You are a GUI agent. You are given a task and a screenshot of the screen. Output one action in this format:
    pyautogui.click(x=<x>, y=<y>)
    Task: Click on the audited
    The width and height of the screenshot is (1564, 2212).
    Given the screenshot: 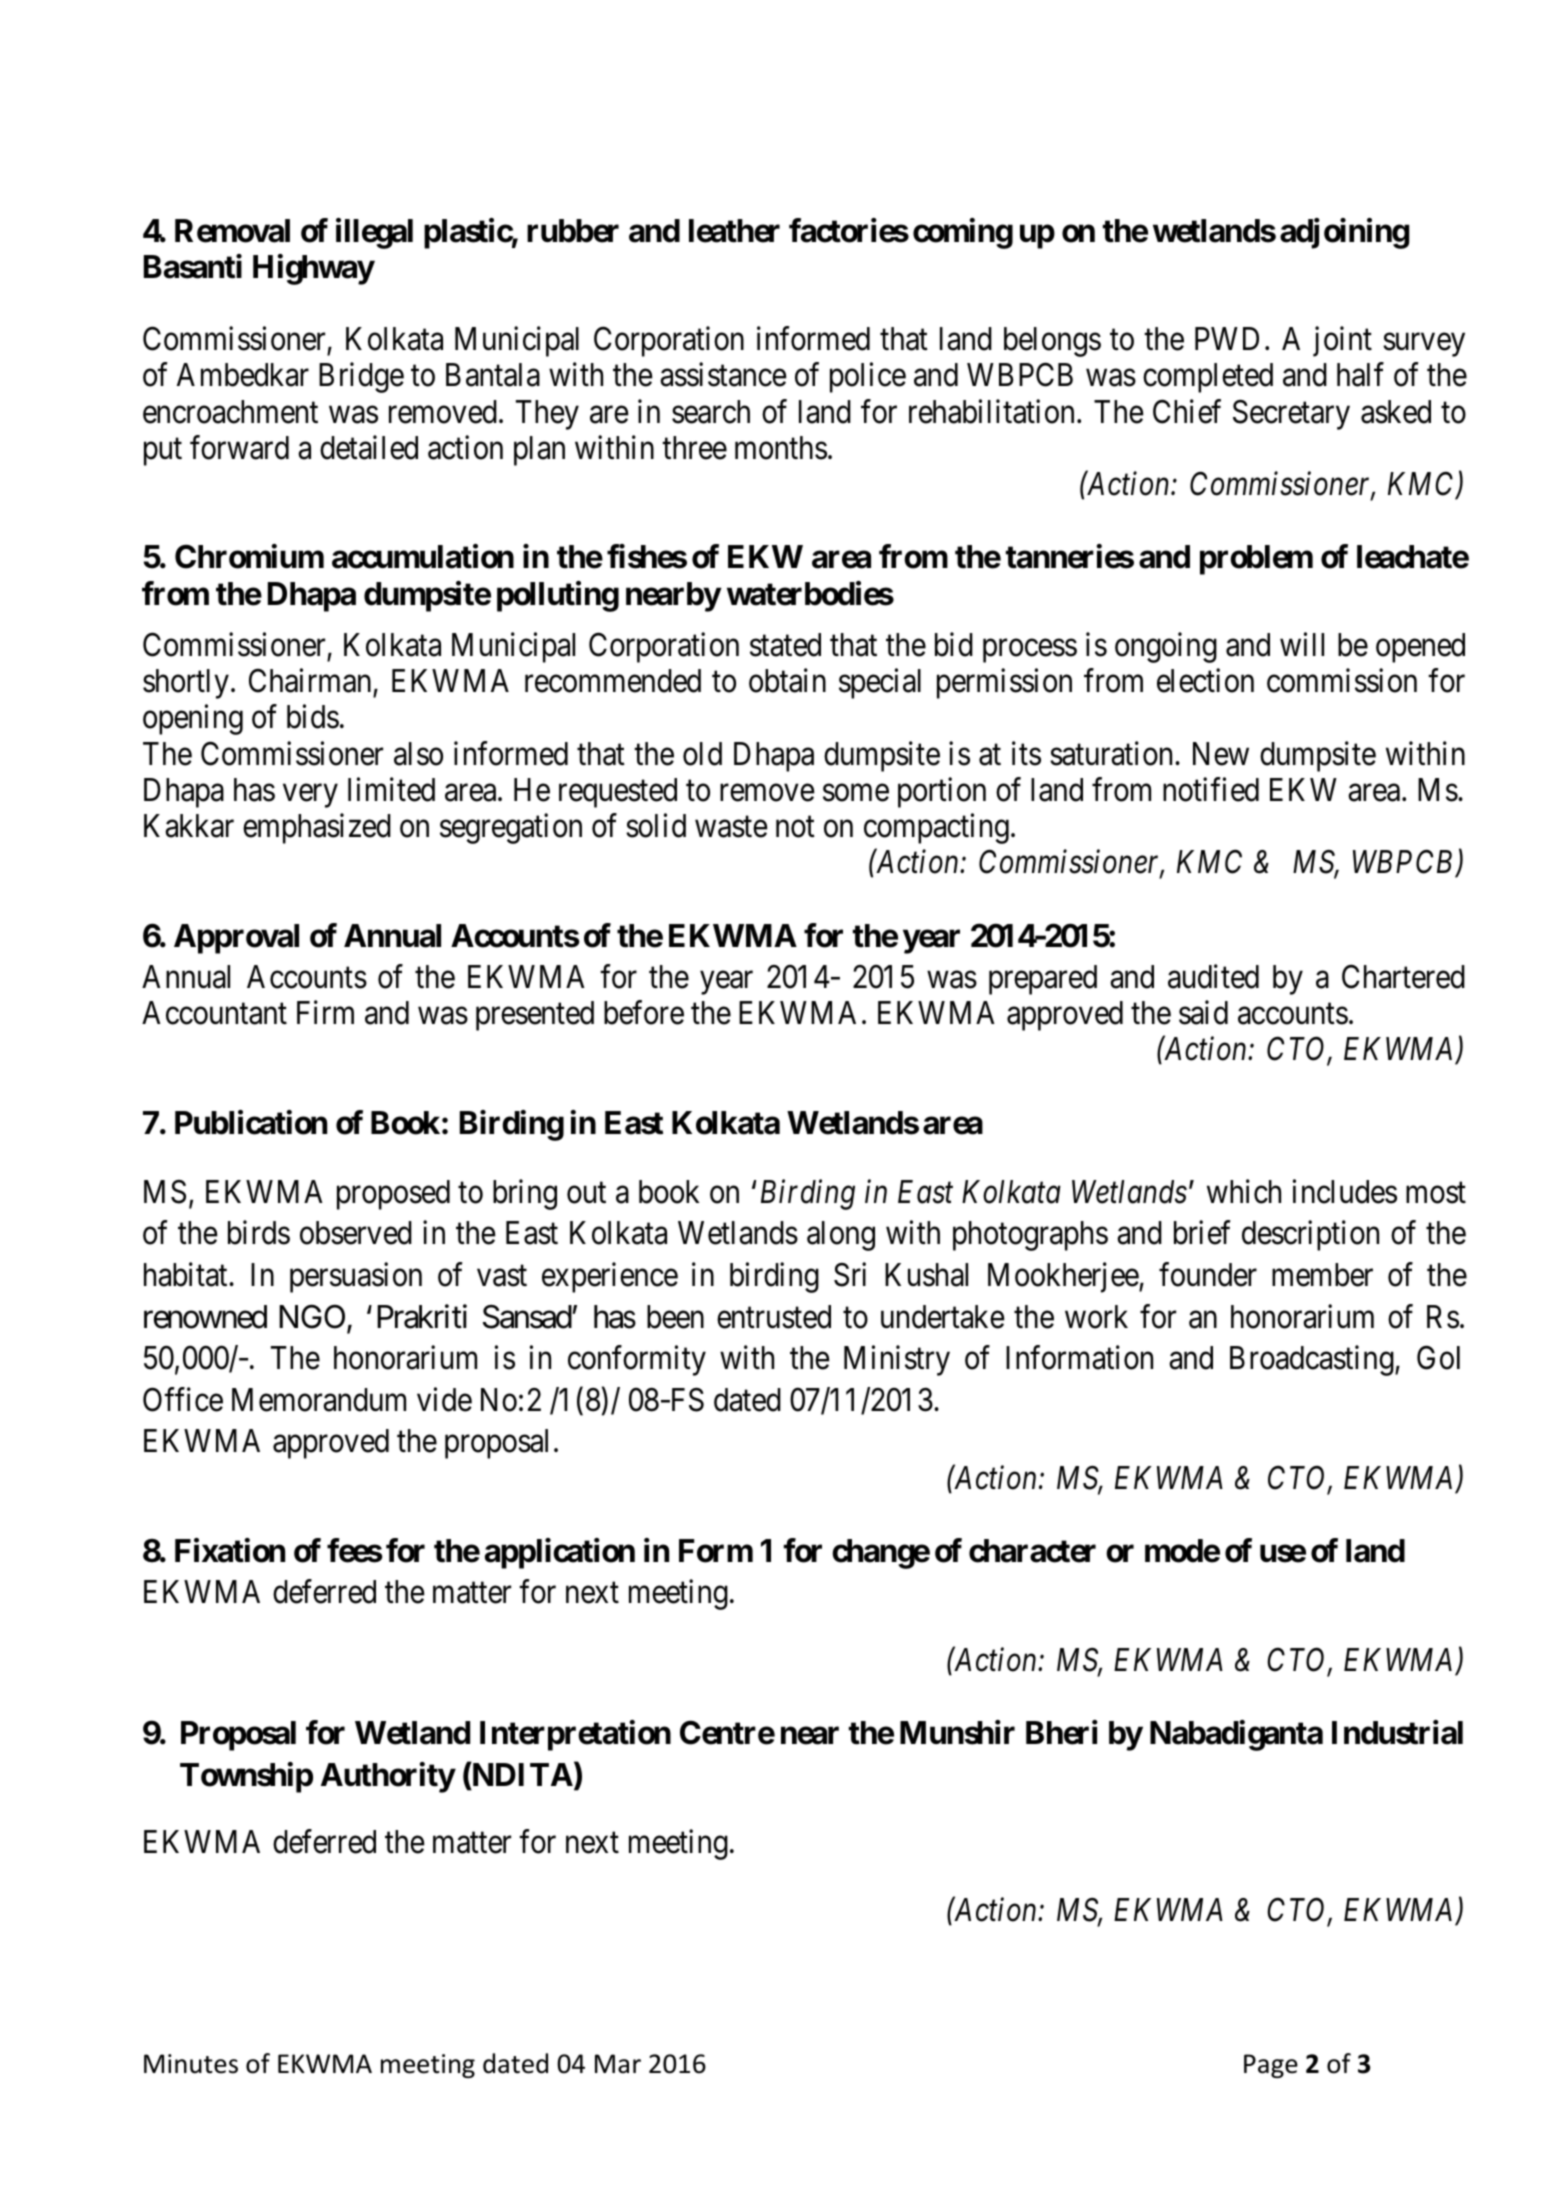 What is the action you would take?
    pyautogui.click(x=1213, y=976)
